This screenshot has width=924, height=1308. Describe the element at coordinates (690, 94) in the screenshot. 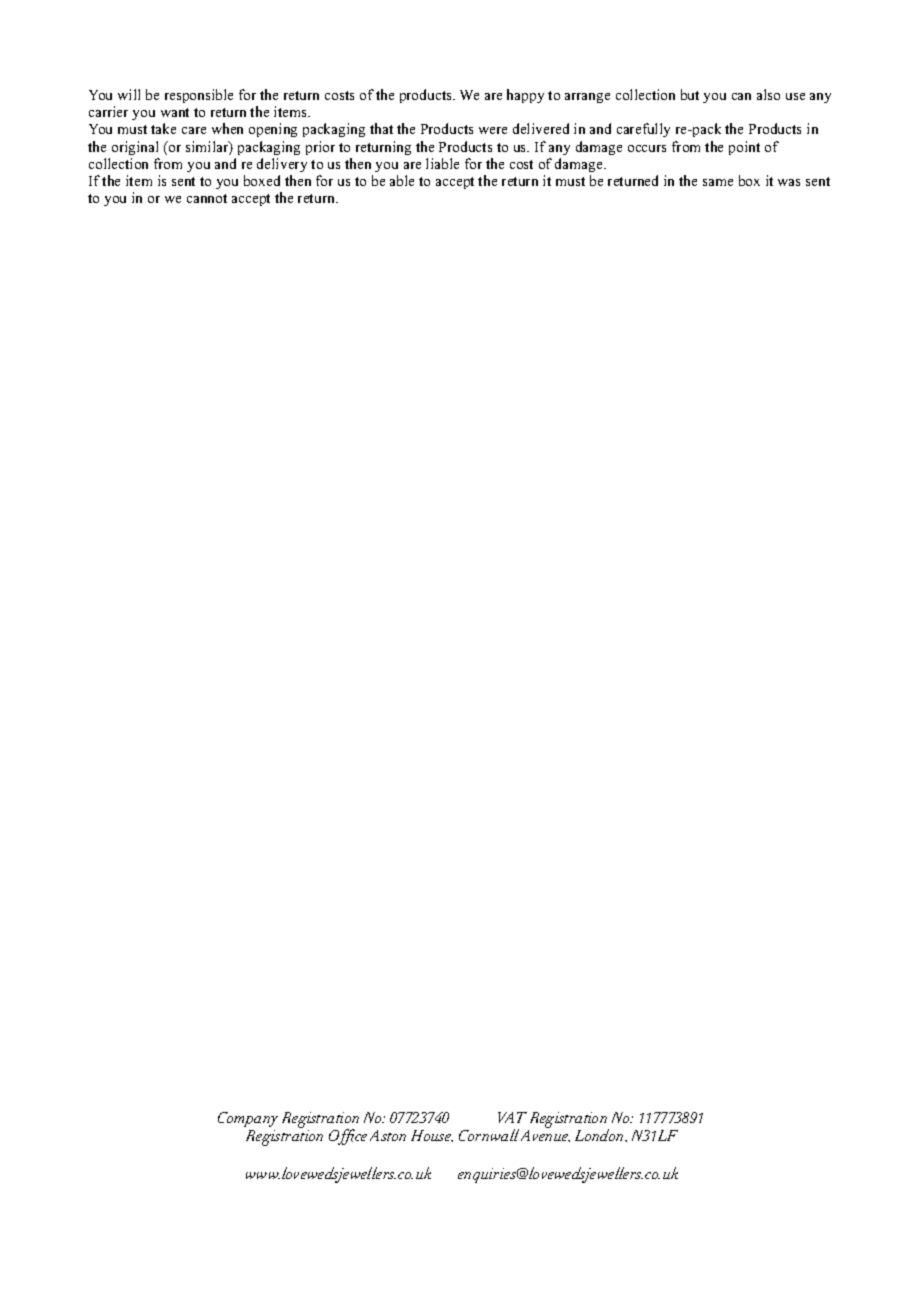

I see `but` at that location.
